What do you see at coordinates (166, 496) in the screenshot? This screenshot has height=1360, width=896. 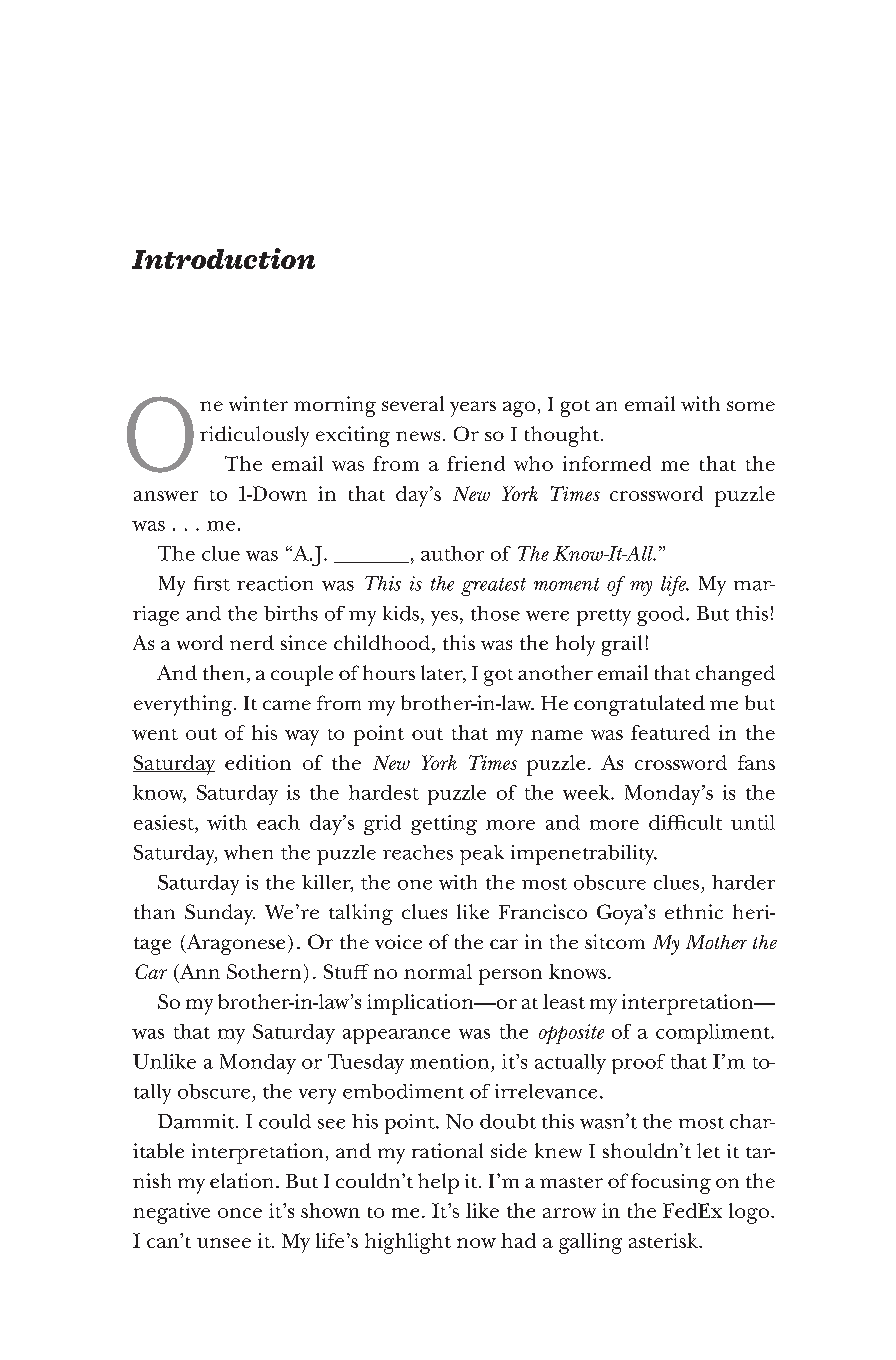 I see `answer` at bounding box center [166, 496].
